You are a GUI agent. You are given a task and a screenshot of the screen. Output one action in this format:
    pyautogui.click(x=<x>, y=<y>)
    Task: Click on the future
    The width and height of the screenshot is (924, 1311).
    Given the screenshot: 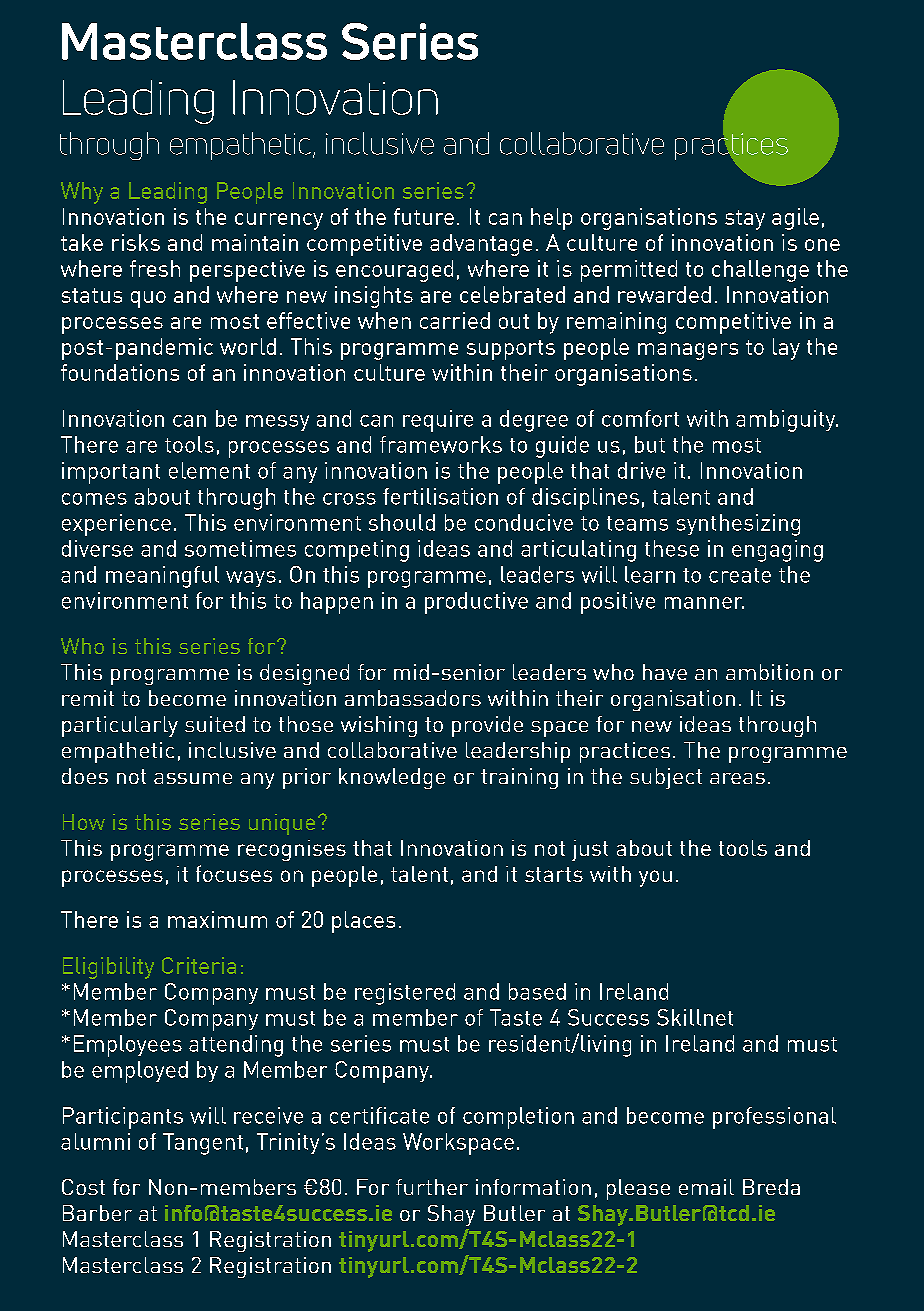 What is the action you would take?
    pyautogui.click(x=424, y=216)
